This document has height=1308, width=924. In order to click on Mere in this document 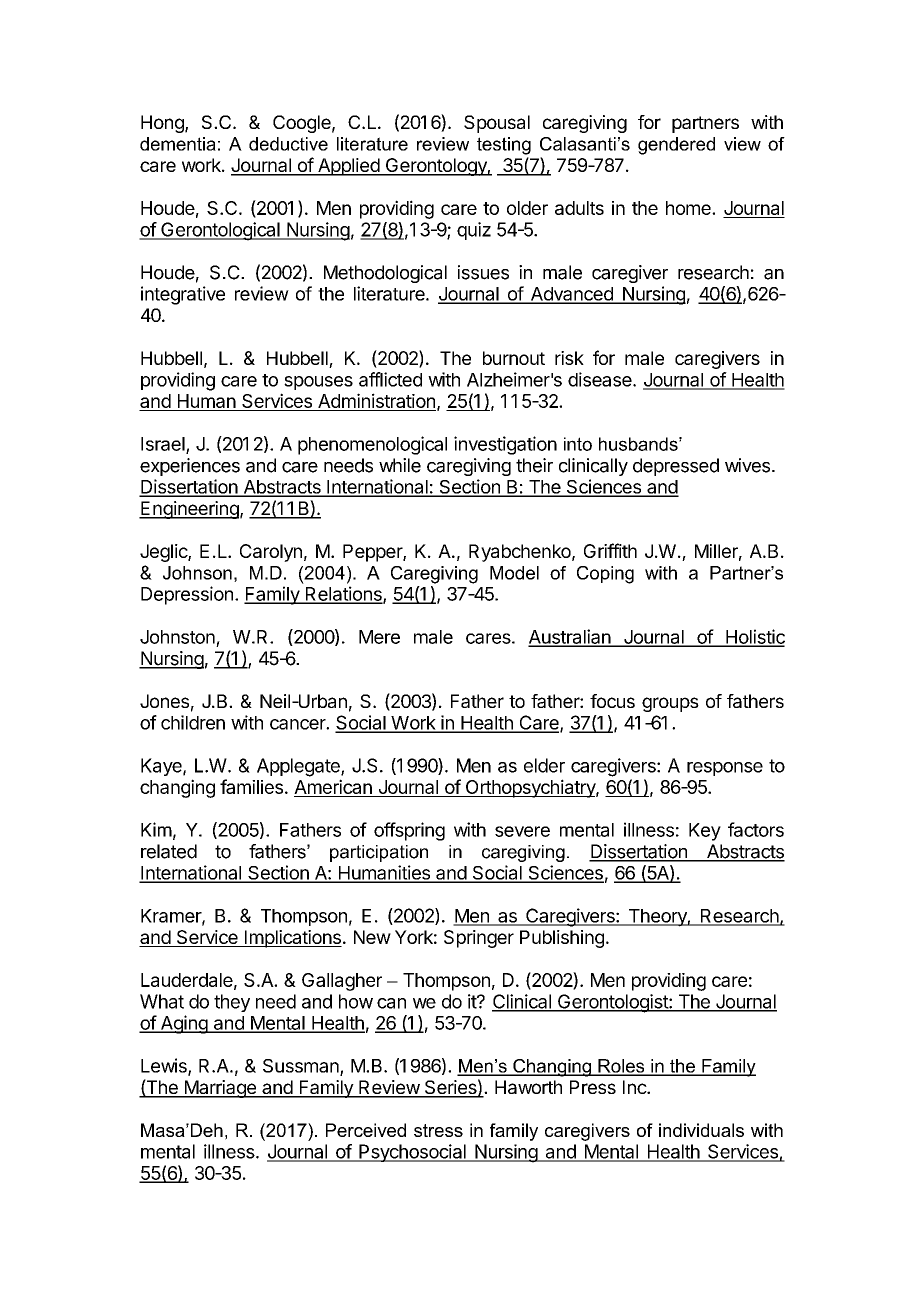, I will do `click(379, 637)`.
